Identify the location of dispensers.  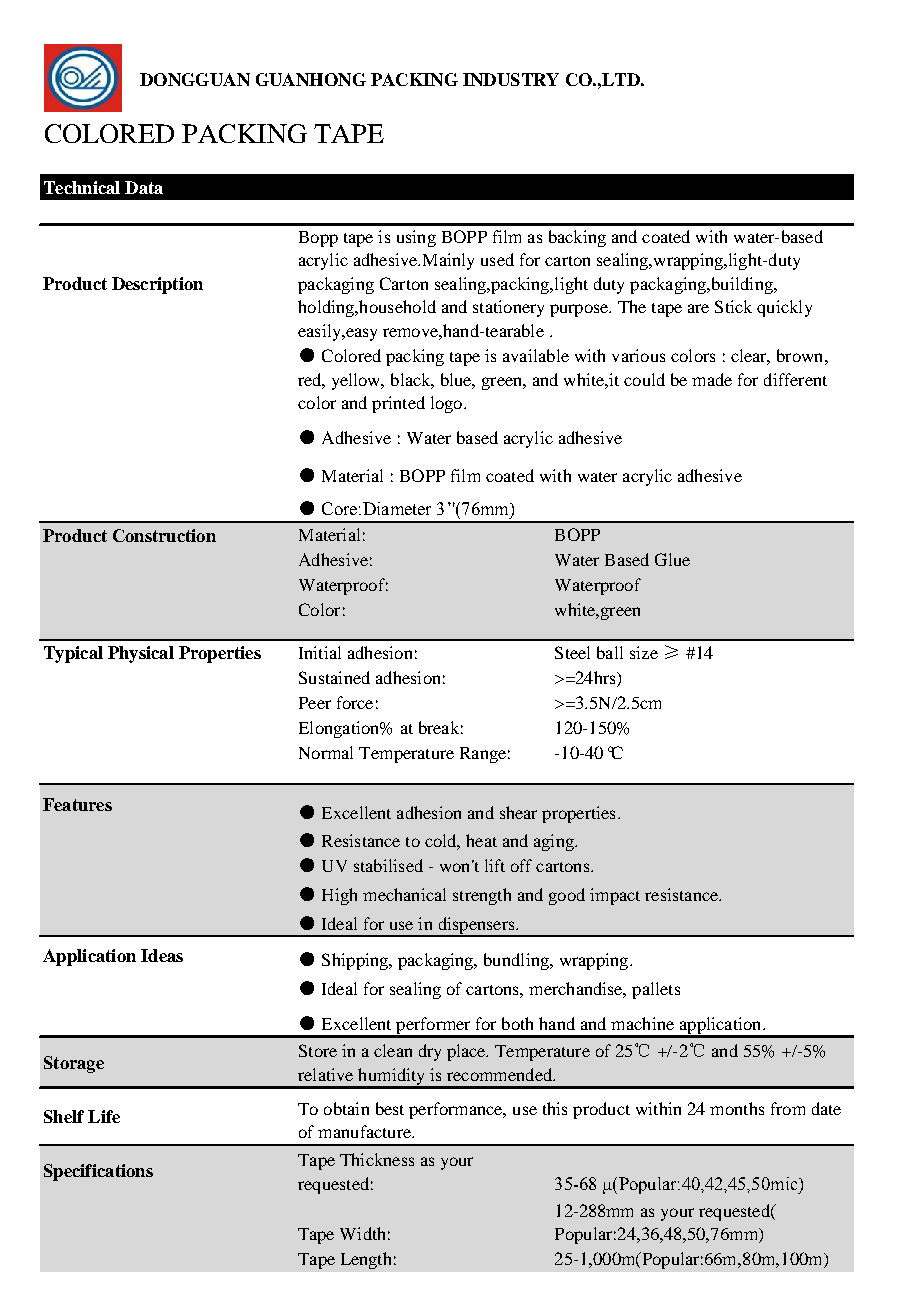
(476, 926).
